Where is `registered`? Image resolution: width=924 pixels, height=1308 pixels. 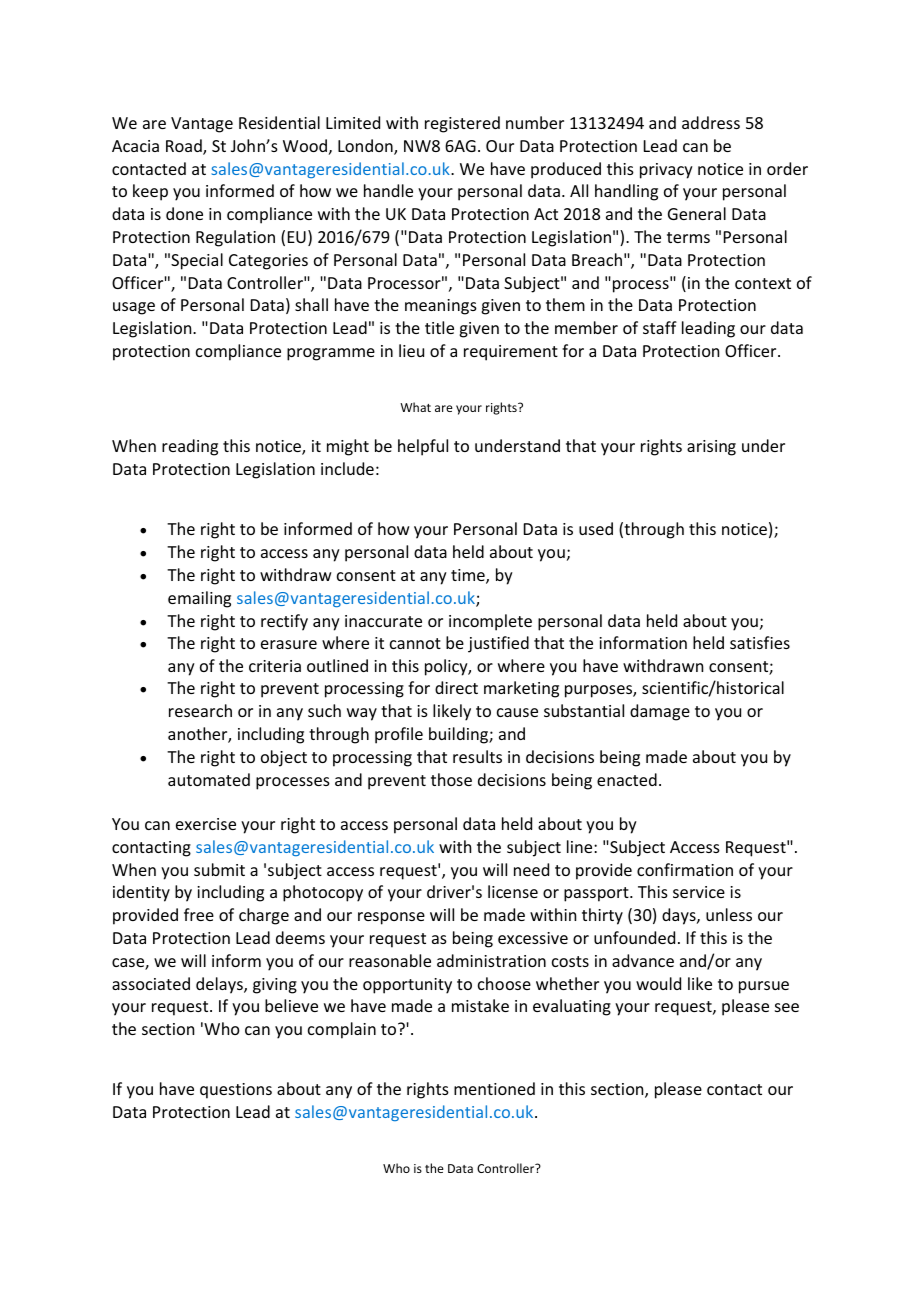 registered is located at coordinates (462, 124).
